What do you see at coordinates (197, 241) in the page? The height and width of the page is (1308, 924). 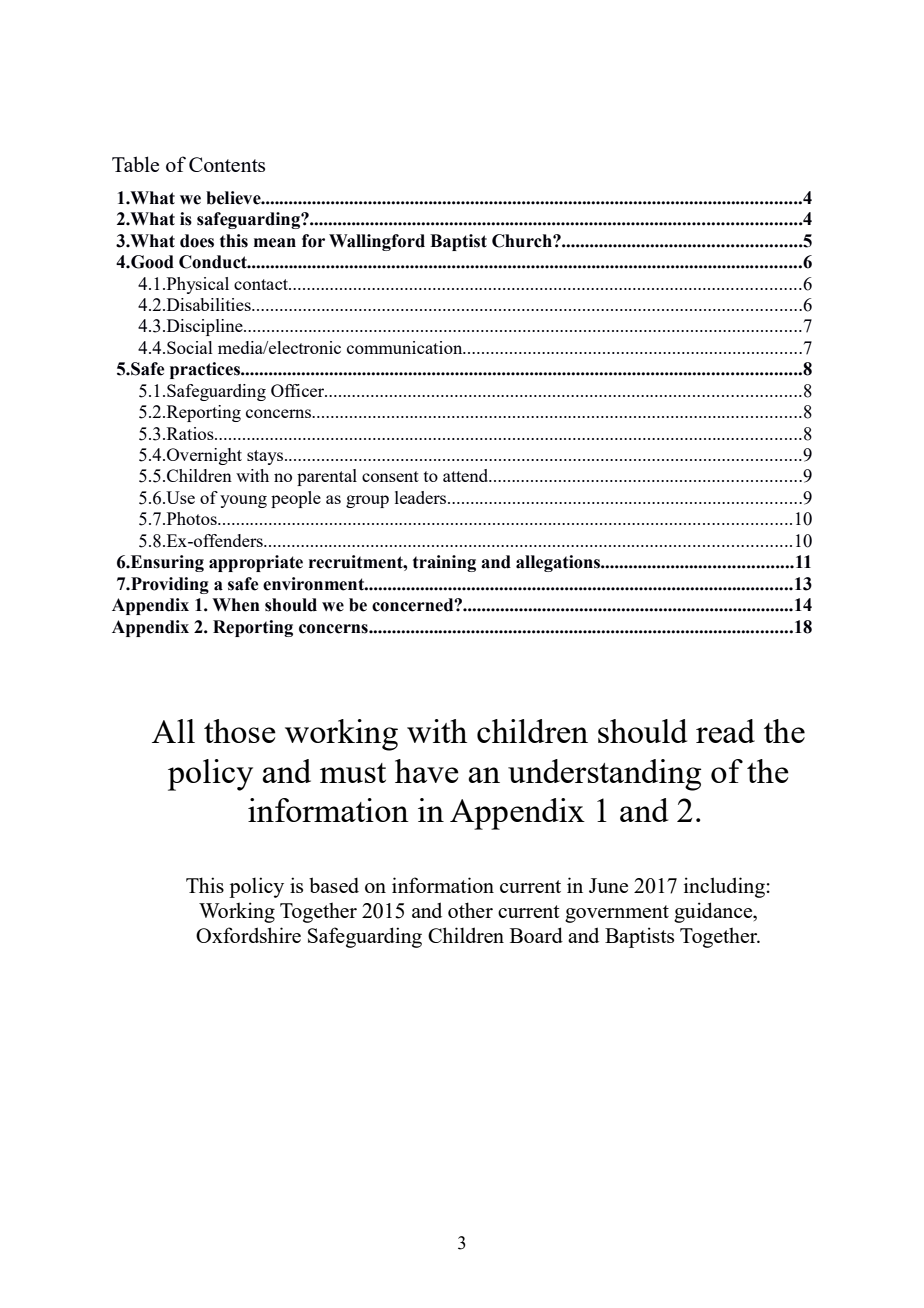 I see `does` at bounding box center [197, 241].
